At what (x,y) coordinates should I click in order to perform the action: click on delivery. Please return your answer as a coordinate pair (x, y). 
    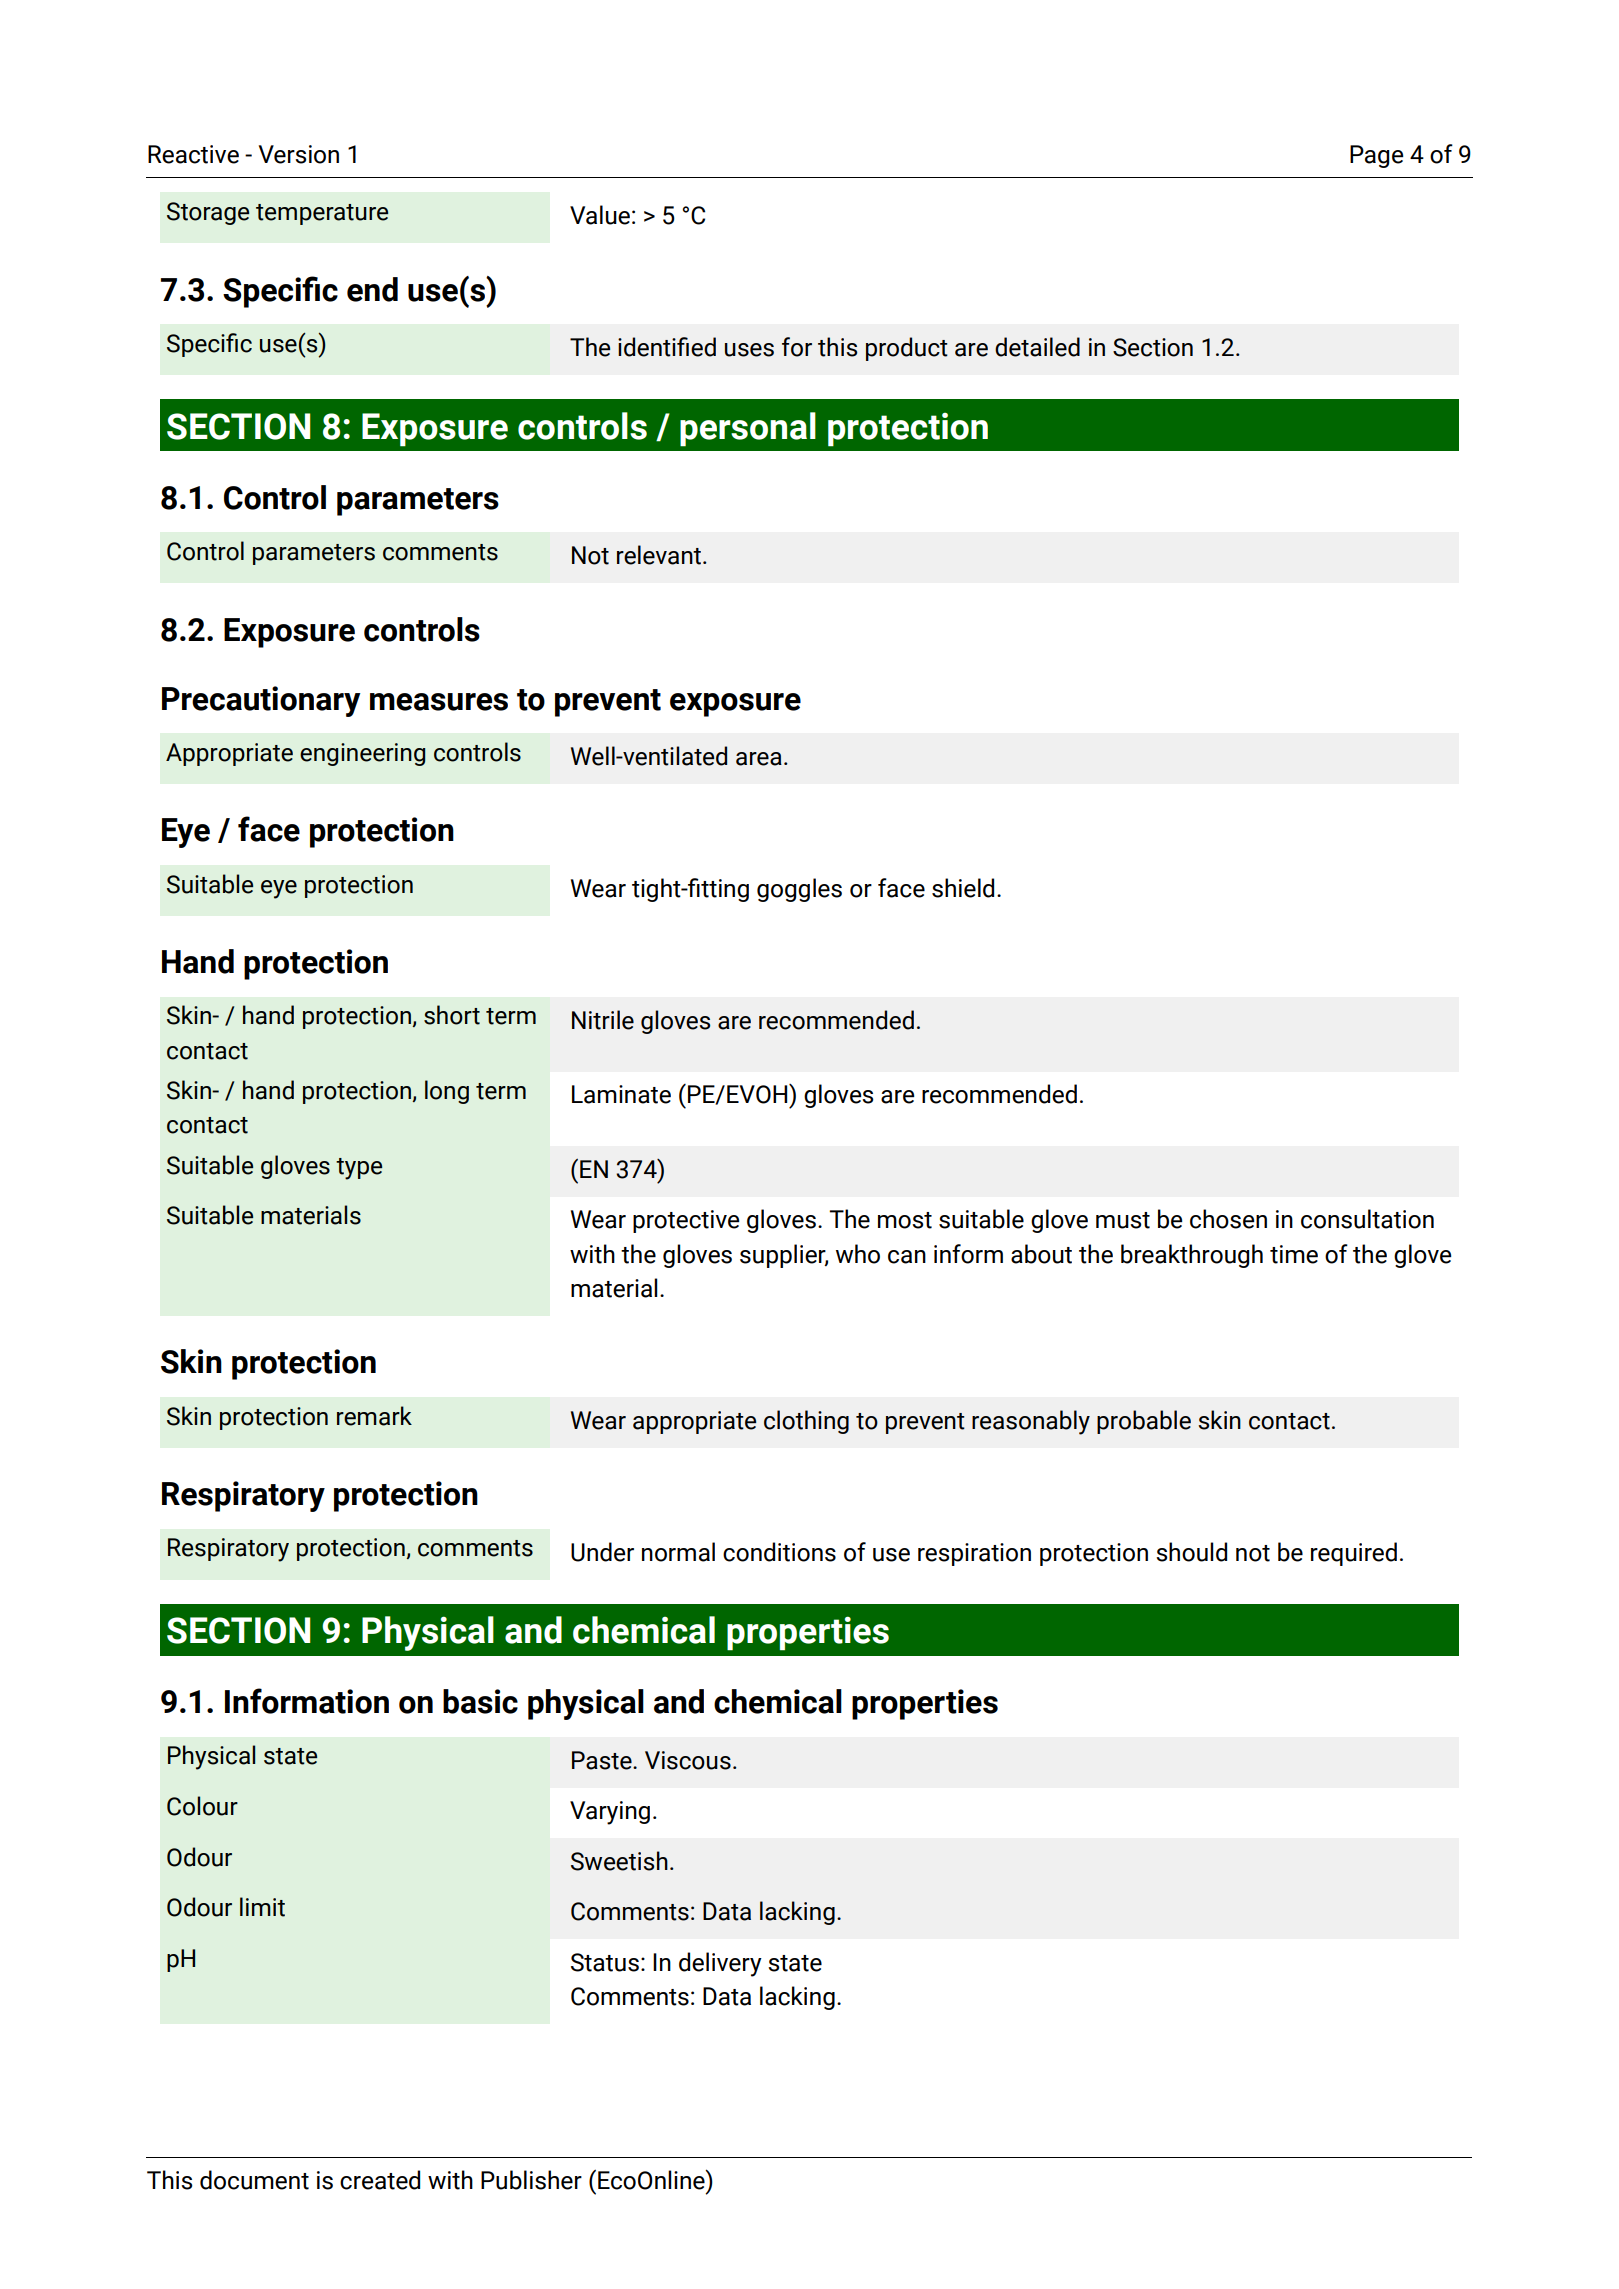
    Looking at the image, I should click on (720, 1964).
